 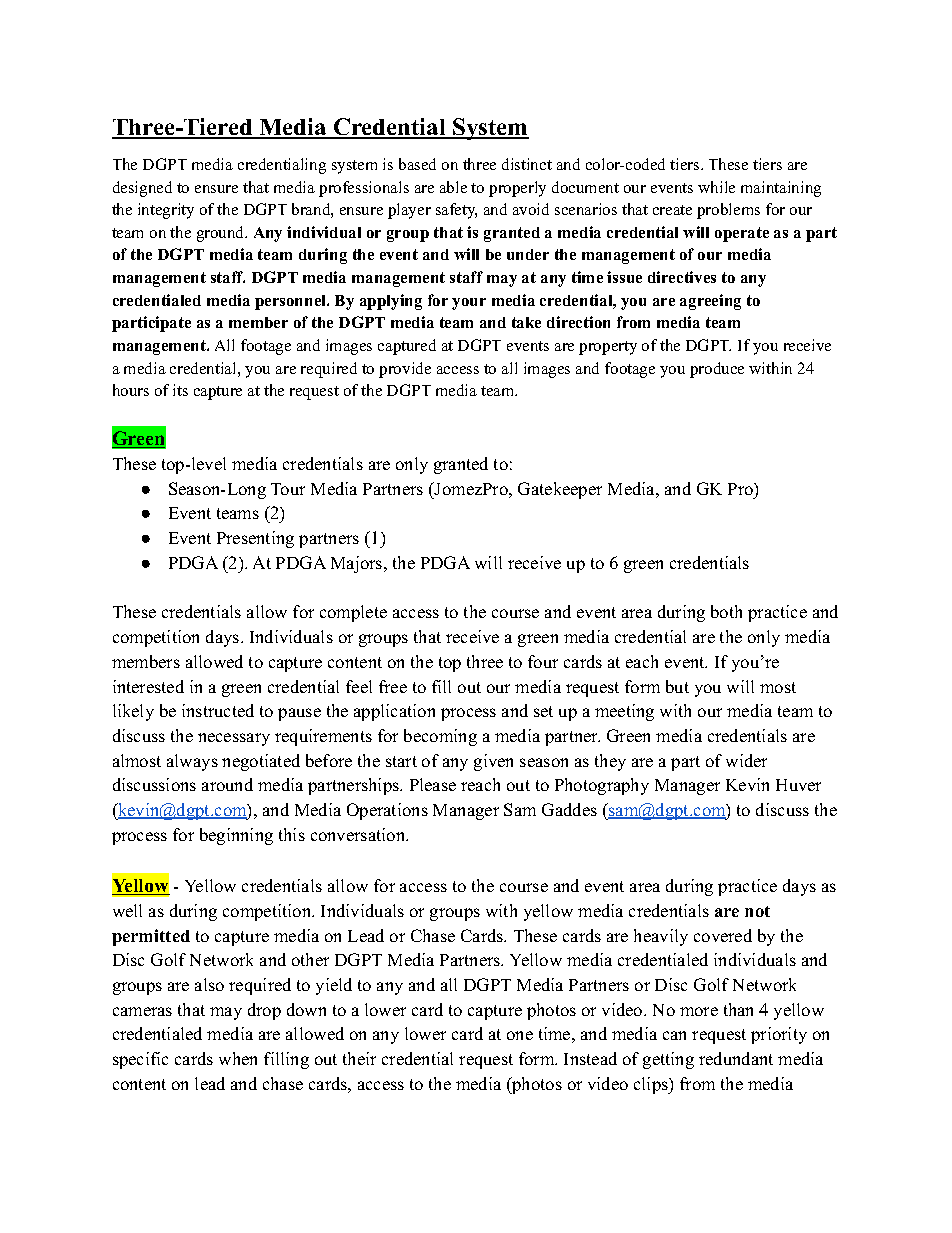 I want to click on integrity, so click(x=166, y=211).
